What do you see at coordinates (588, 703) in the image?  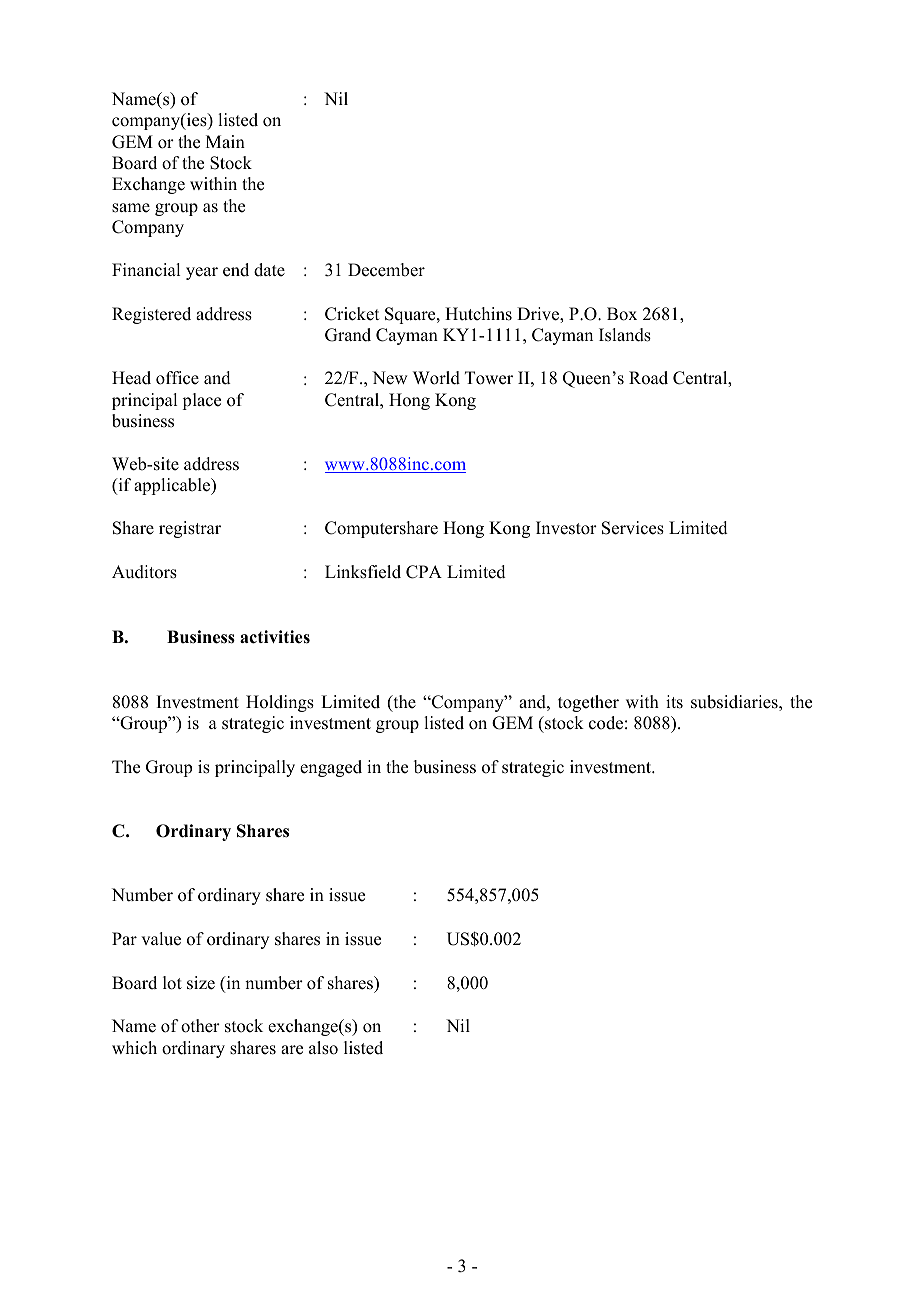 I see `together` at bounding box center [588, 703].
